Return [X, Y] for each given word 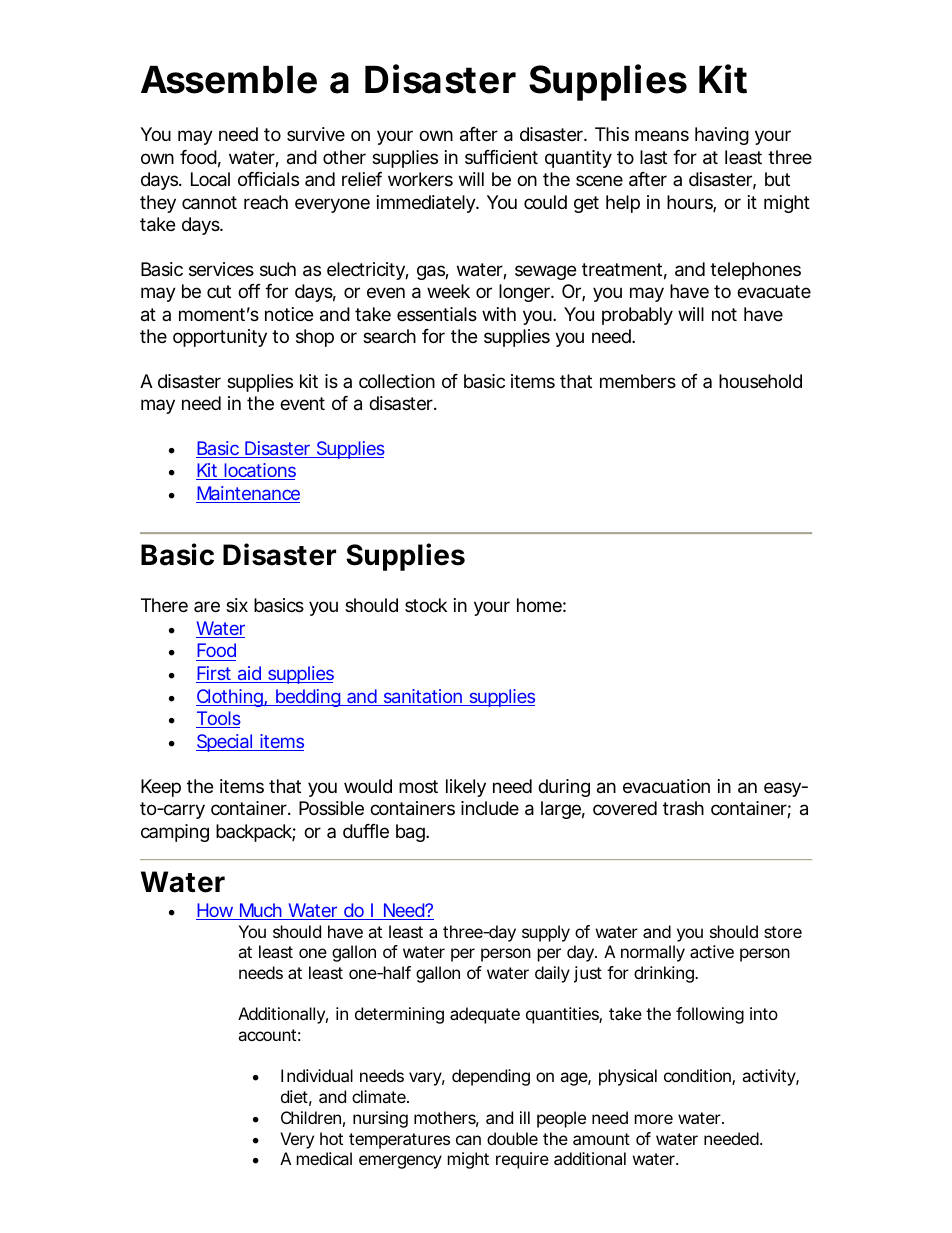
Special [225, 743]
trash [683, 808]
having [722, 136]
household [760, 381]
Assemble [229, 80]
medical [324, 1158]
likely [466, 788]
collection [397, 381]
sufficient [501, 157]
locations [259, 471]
